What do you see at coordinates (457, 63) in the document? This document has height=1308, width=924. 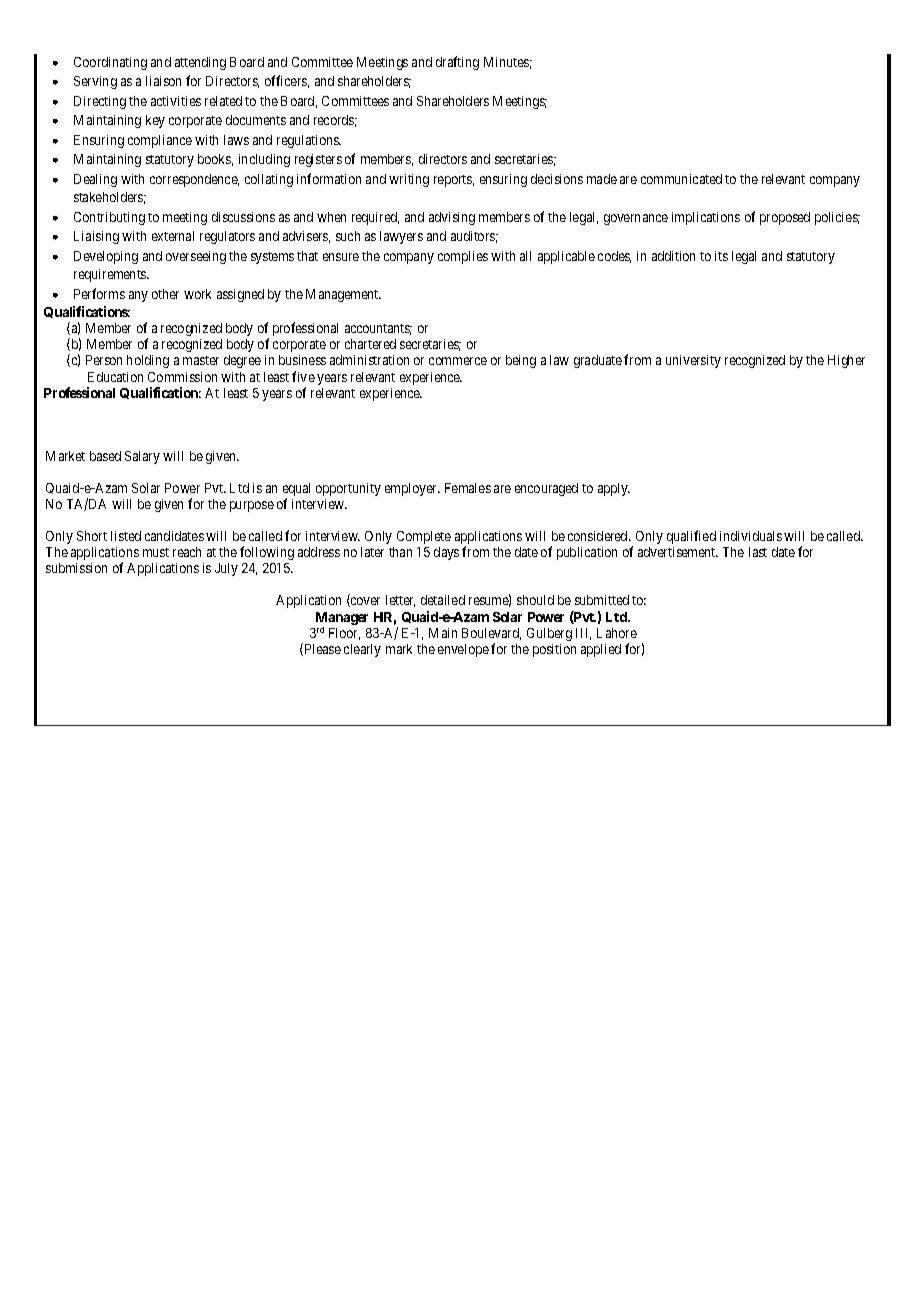 I see `drafting` at bounding box center [457, 63].
